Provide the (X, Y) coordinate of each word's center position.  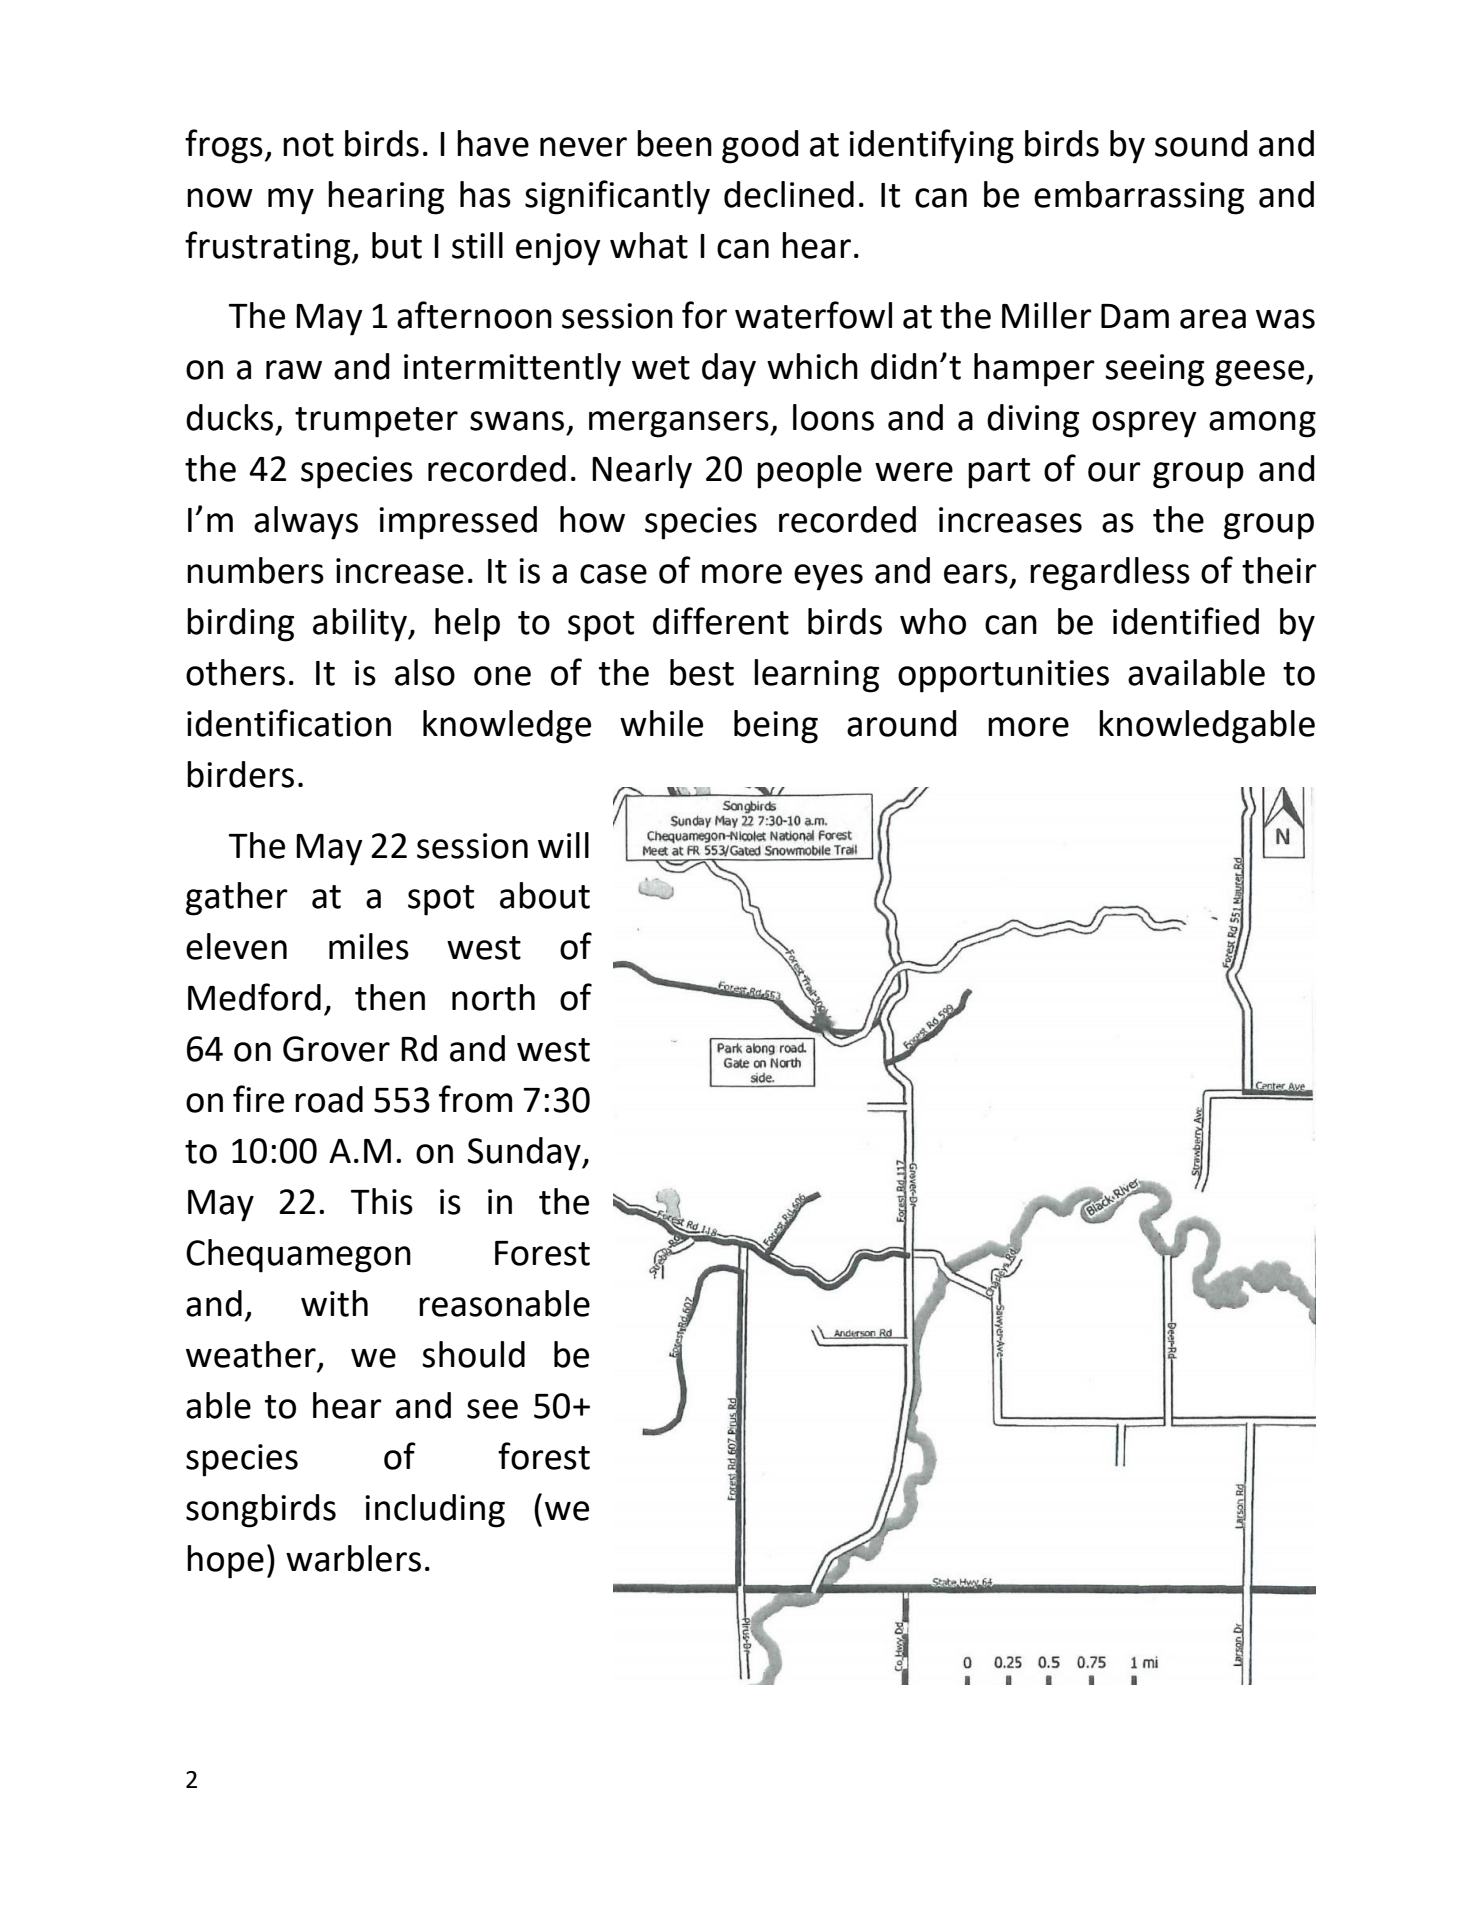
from (475, 1099)
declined (789, 194)
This (382, 1201)
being (776, 727)
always (306, 523)
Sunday (525, 1154)
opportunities (1003, 676)
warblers (353, 1558)
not (308, 145)
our (1114, 472)
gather (237, 899)
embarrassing (1139, 198)
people (809, 472)
